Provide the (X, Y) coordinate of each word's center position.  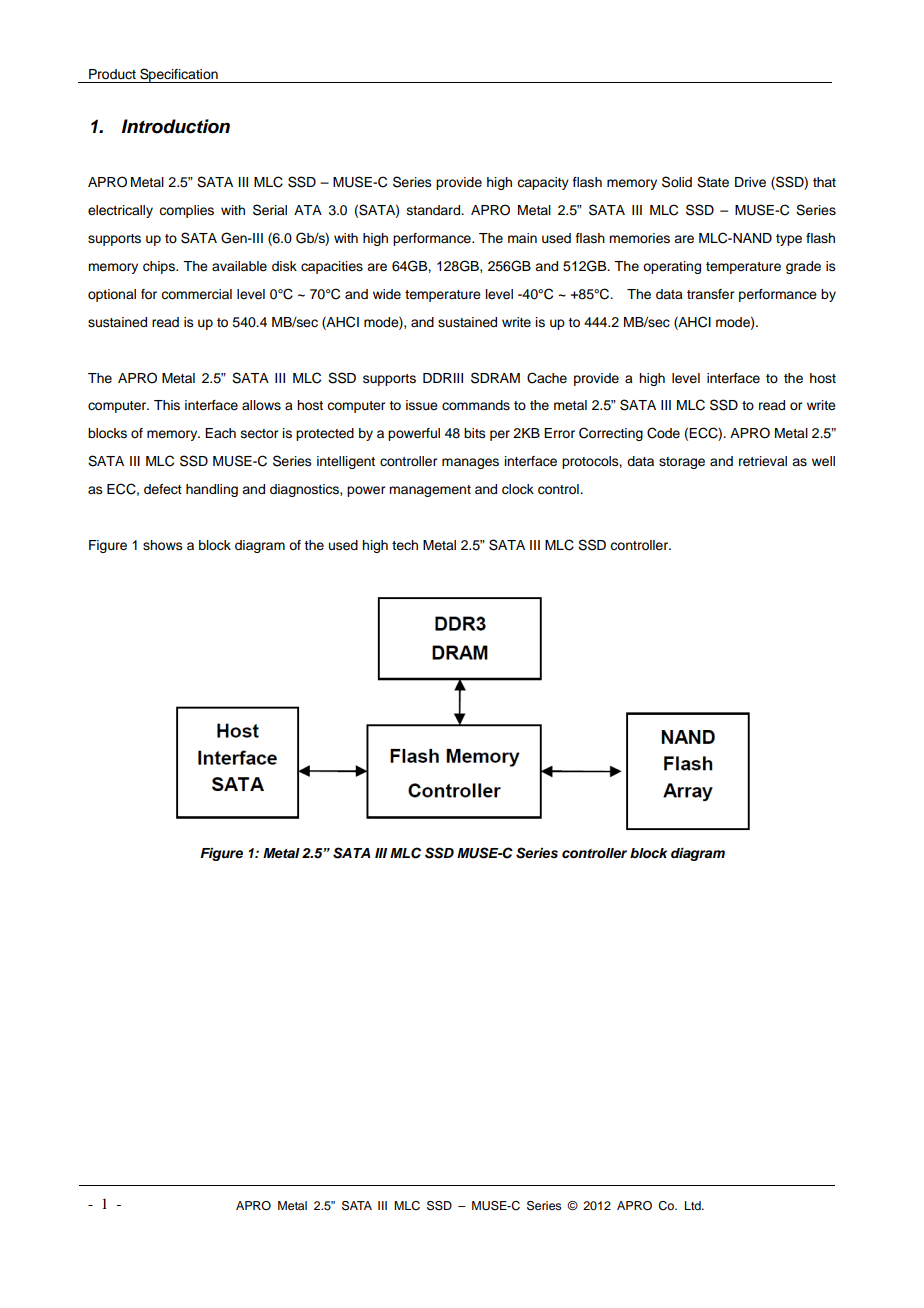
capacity (543, 183)
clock (518, 489)
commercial (196, 294)
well (823, 461)
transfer (710, 294)
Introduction (176, 126)
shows (163, 545)
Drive (750, 182)
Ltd (694, 1205)
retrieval (763, 461)
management (430, 491)
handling (212, 490)
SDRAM (495, 378)
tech (405, 545)
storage (682, 463)
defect (163, 489)
